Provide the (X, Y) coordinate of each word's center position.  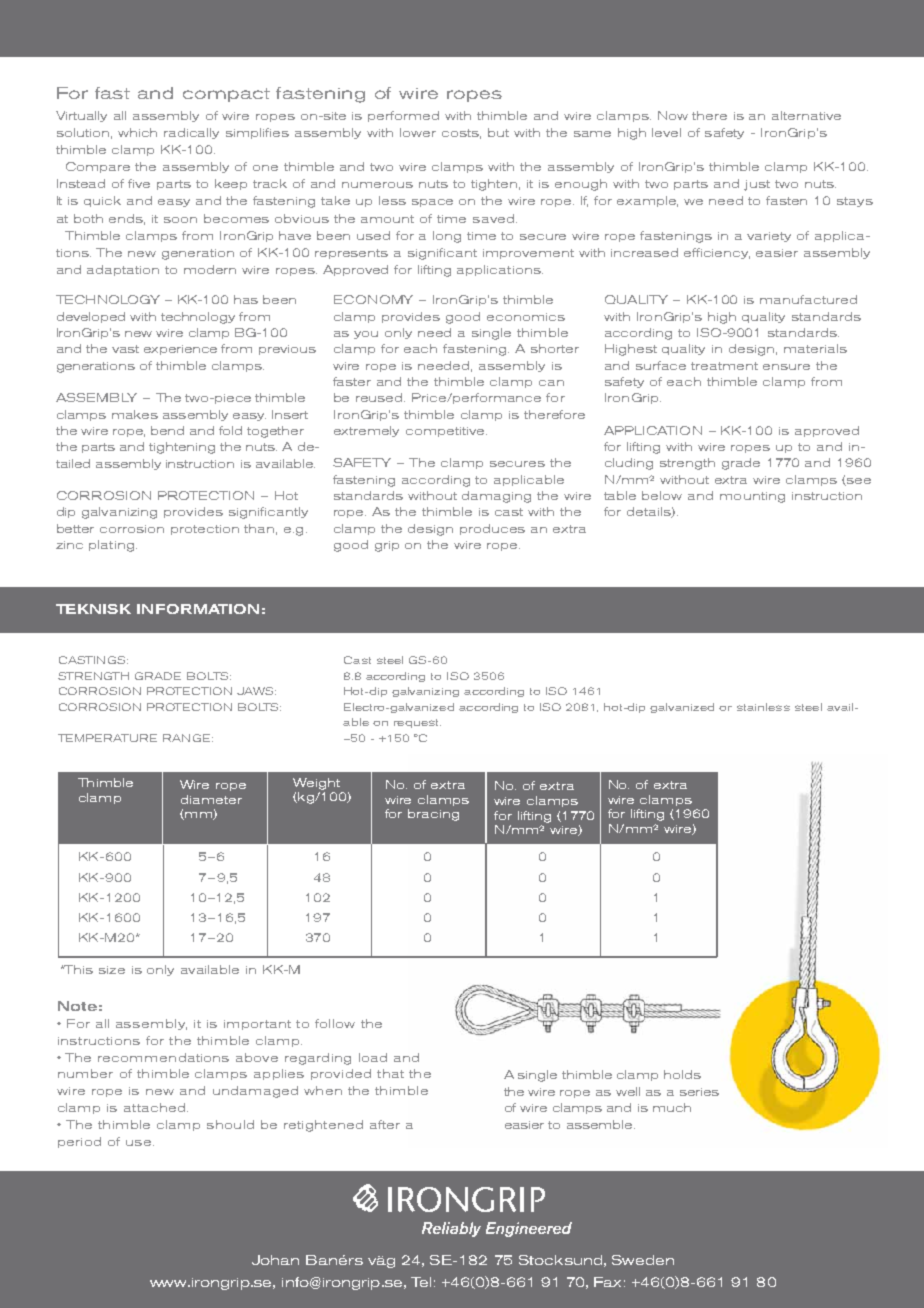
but (498, 132)
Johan (275, 1260)
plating (111, 546)
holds (682, 1074)
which (137, 132)
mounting (752, 497)
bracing (433, 815)
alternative (806, 115)
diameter (211, 799)
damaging (496, 497)
